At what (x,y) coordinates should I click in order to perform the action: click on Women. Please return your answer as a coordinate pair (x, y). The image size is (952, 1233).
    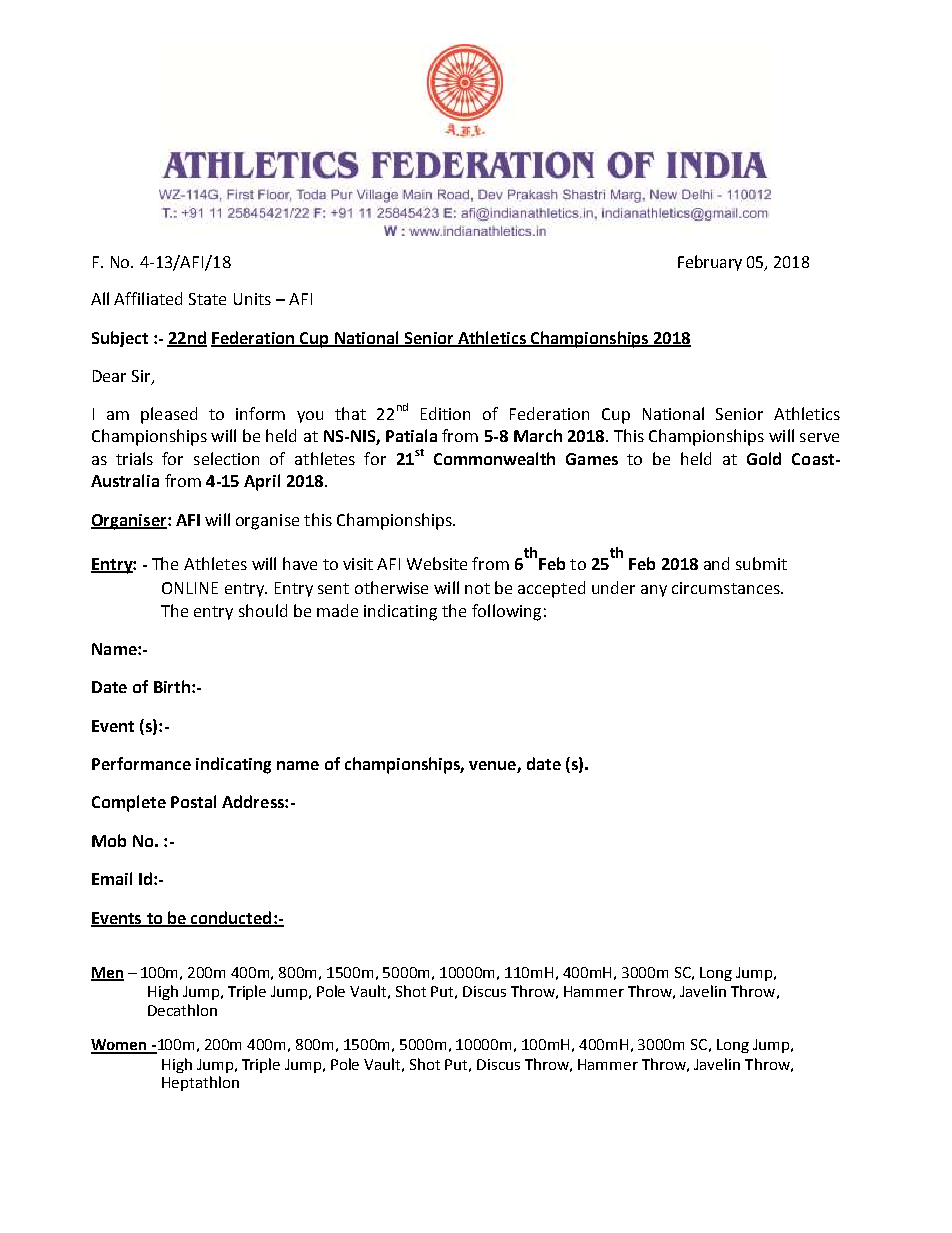
    Looking at the image, I should click on (120, 1046).
